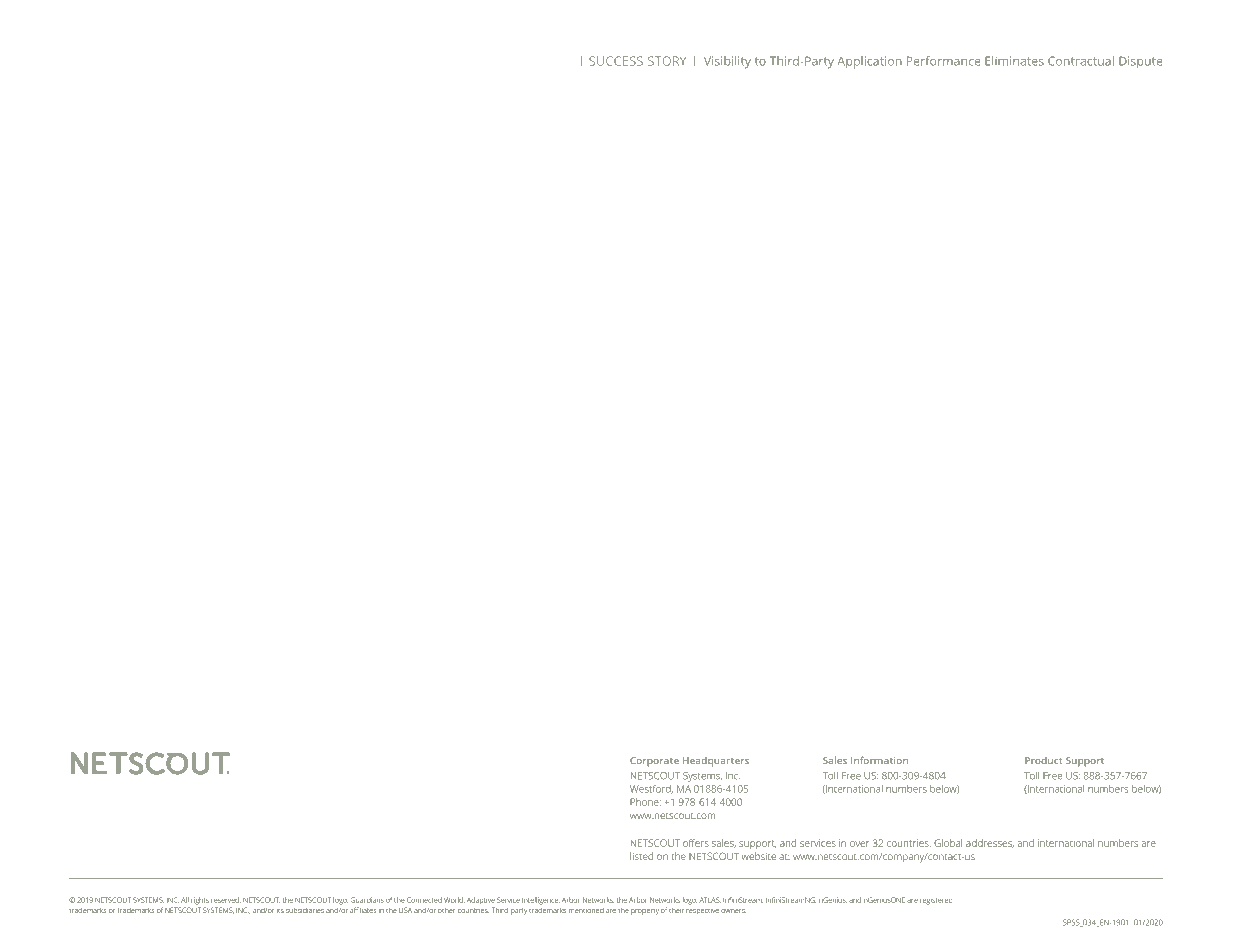 The height and width of the screenshot is (952, 1233). What do you see at coordinates (716, 762) in the screenshot?
I see `Headquarters` at bounding box center [716, 762].
